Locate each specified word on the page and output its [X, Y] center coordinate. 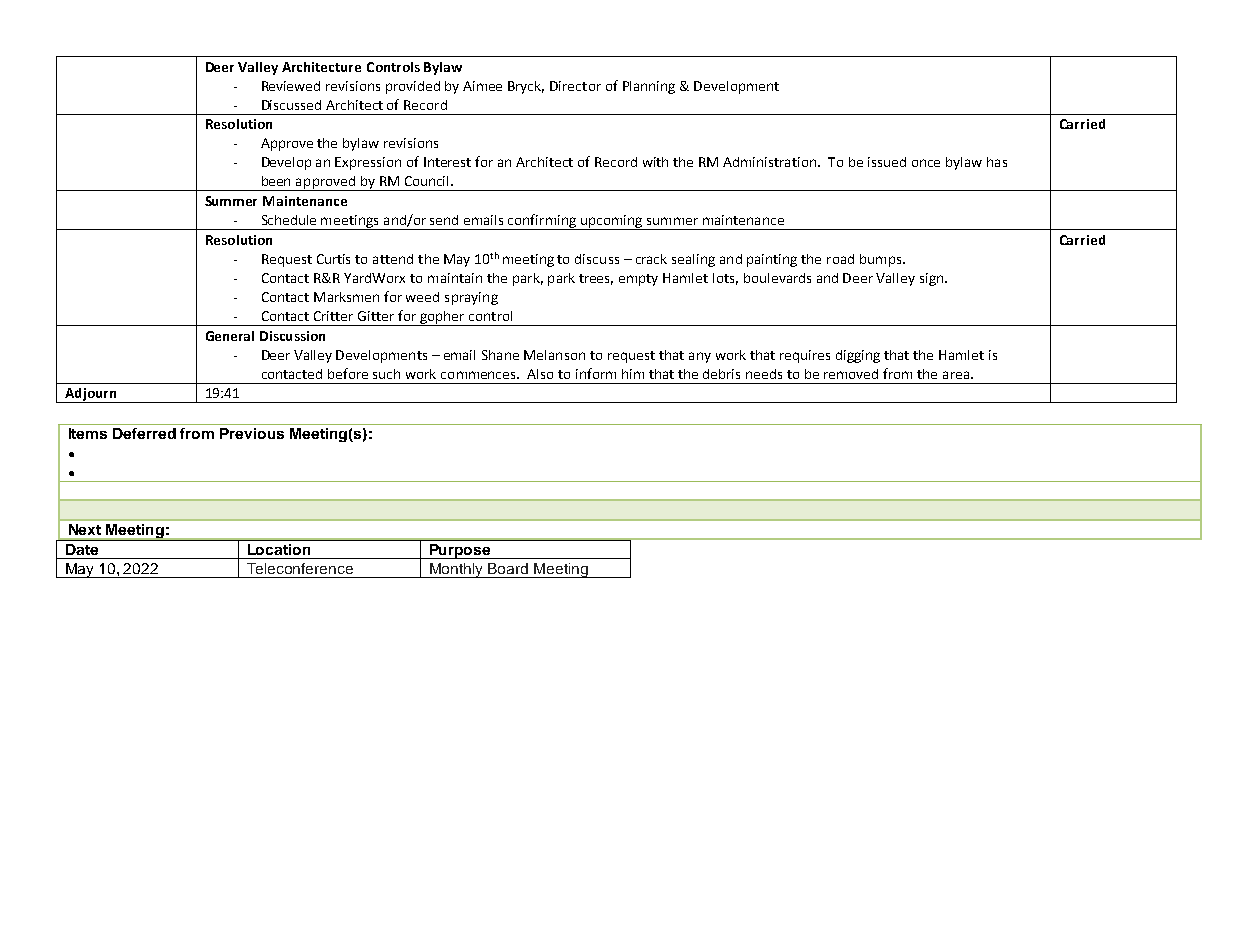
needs [764, 374]
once [926, 163]
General [230, 336]
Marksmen [346, 297]
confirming [542, 222]
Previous [252, 433]
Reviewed [291, 86]
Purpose [460, 551]
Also [540, 374]
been [276, 181]
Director [575, 86]
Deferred [144, 433]
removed [851, 374]
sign [931, 279]
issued [887, 162]
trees [596, 279]
